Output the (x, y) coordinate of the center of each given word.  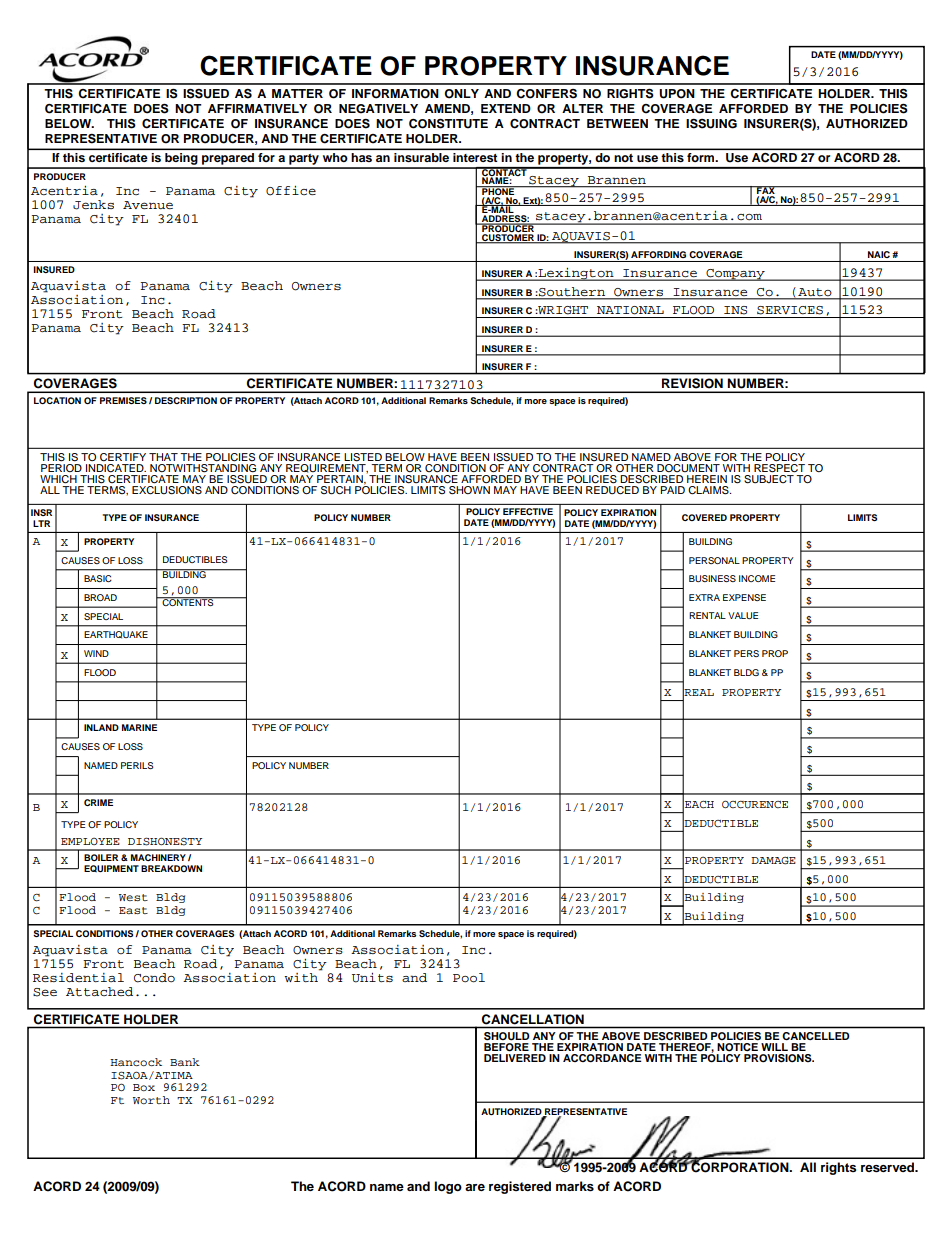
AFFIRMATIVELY (257, 108)
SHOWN (468, 489)
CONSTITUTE (448, 124)
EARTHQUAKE (116, 635)
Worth (151, 1100)
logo (448, 1187)
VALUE (743, 615)
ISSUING (711, 124)
